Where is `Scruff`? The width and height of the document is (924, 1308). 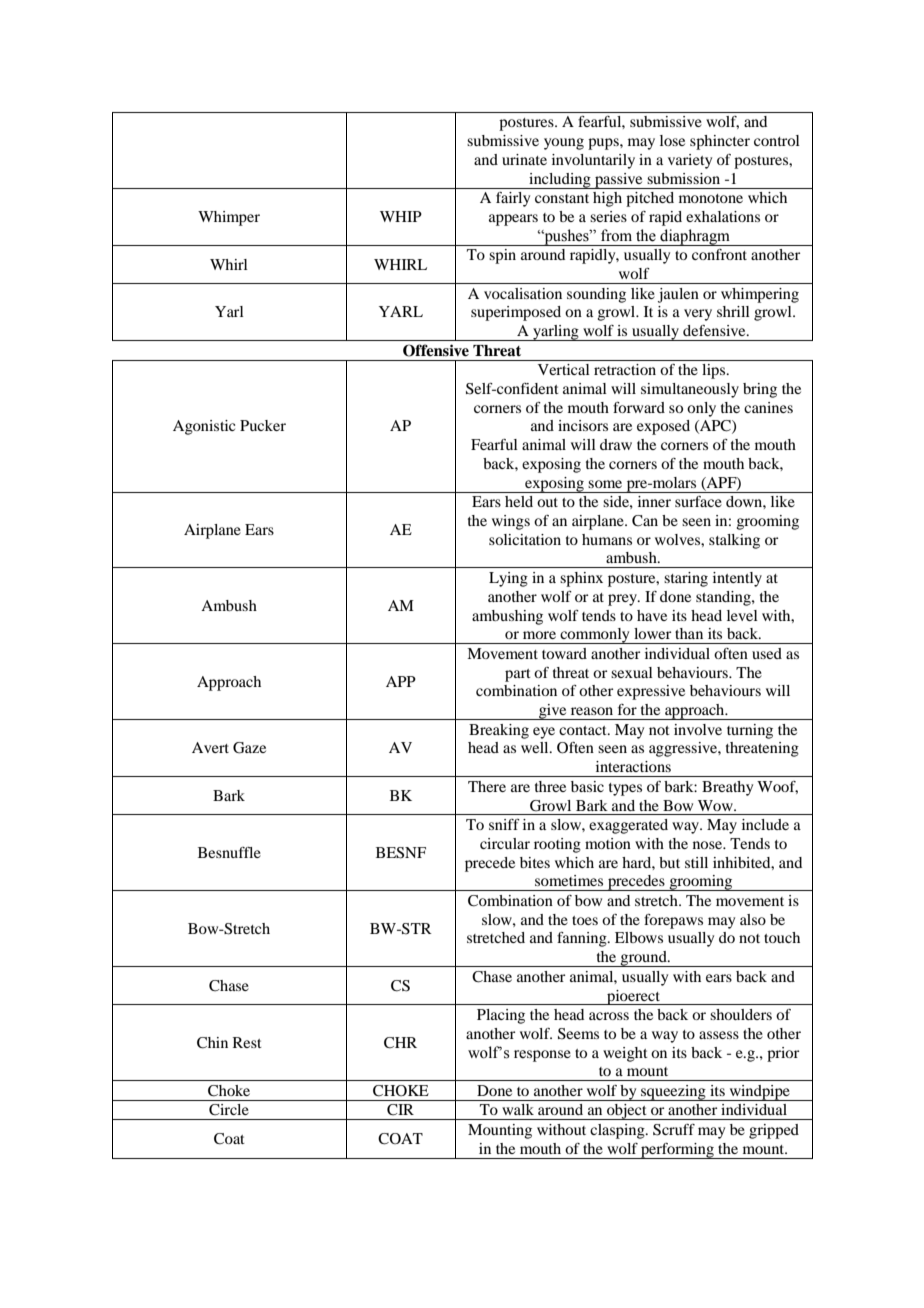
Scruff is located at coordinates (674, 1130).
